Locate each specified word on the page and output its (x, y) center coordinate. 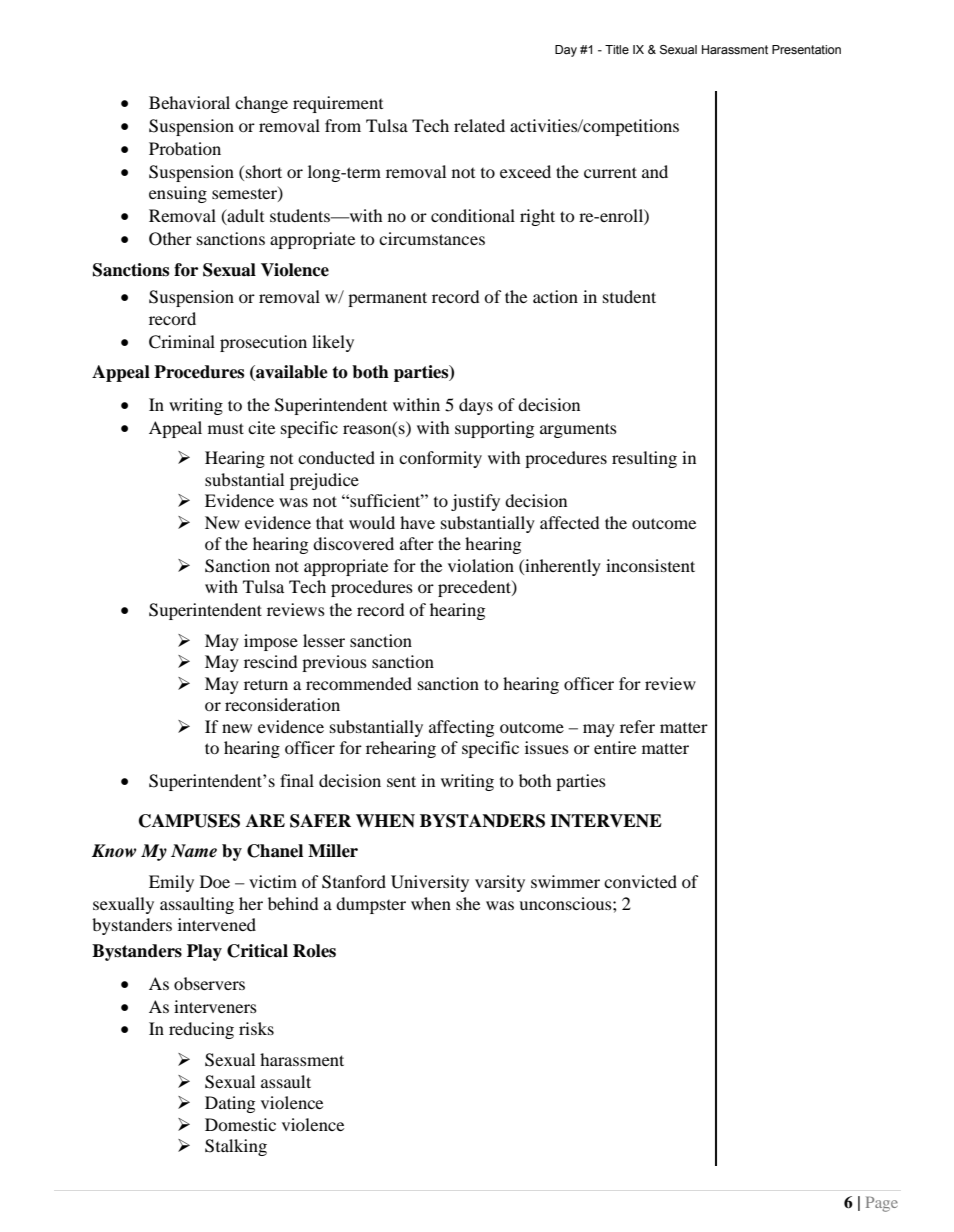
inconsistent (650, 565)
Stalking (236, 1147)
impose (271, 642)
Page (882, 1204)
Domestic (240, 1124)
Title (617, 49)
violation (481, 565)
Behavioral (189, 102)
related (479, 125)
